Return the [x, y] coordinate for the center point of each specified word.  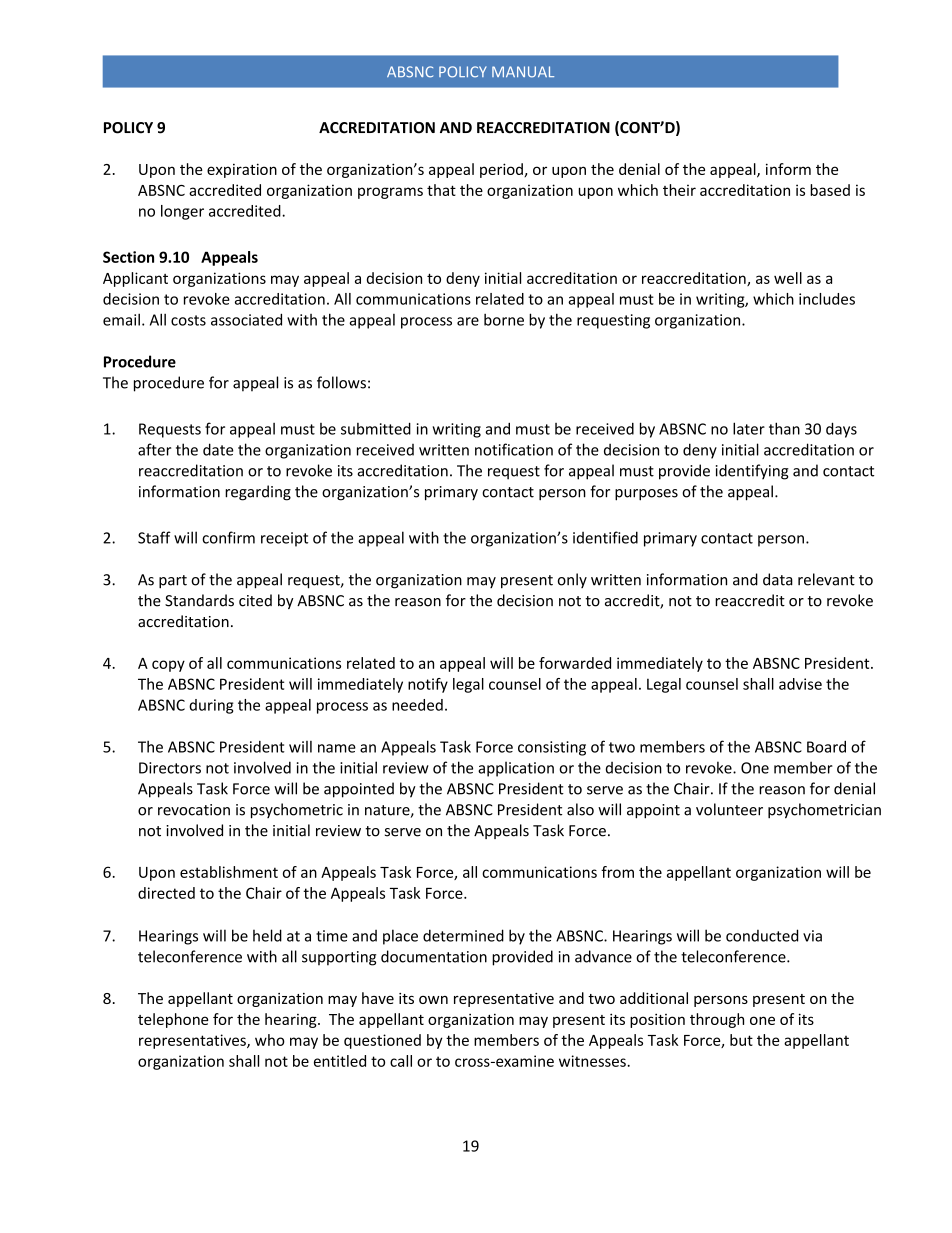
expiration [242, 170]
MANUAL [523, 72]
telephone [173, 1020]
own [433, 1000]
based [830, 190]
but [741, 1040]
